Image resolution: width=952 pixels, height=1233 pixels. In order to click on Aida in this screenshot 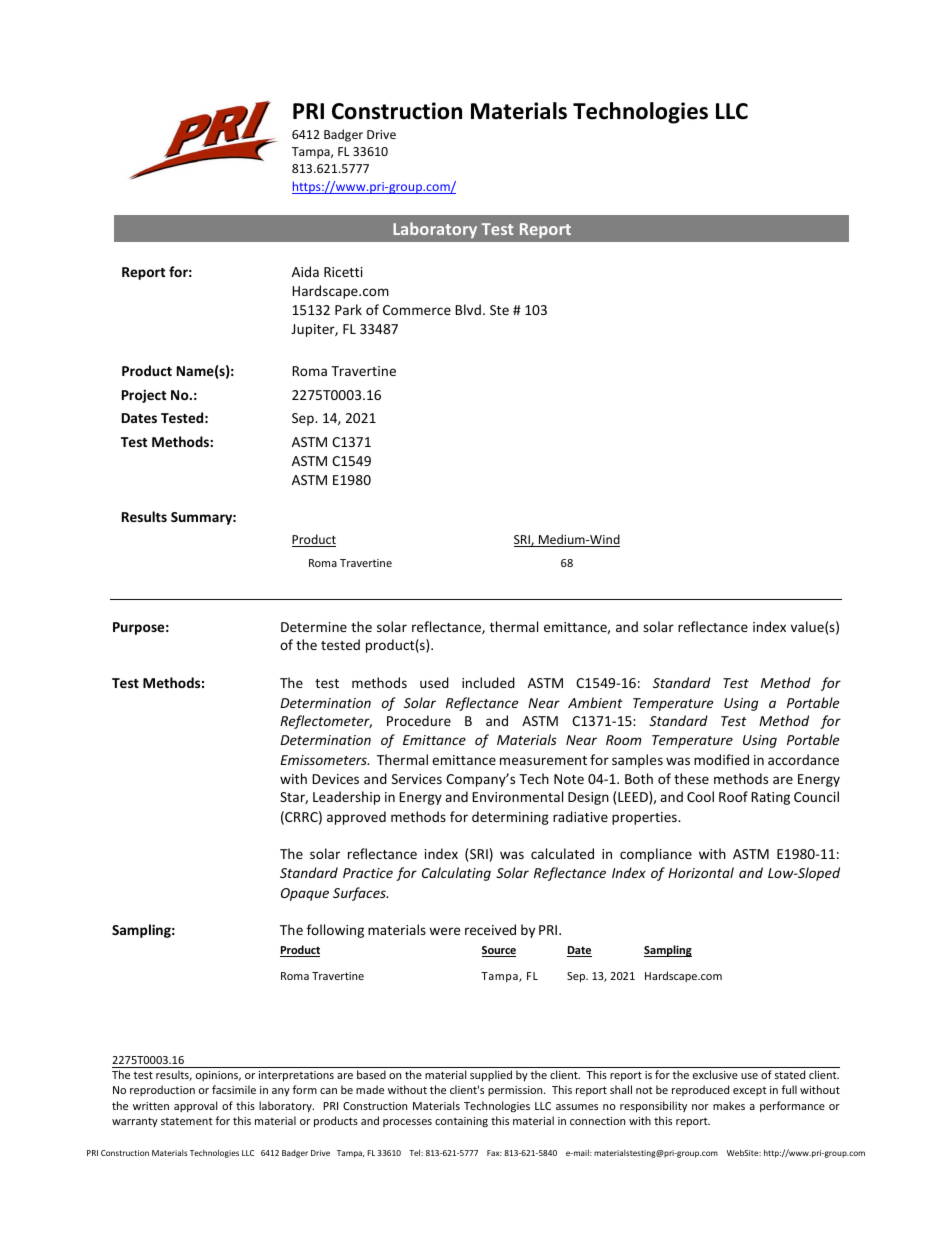, I will do `click(305, 271)`.
